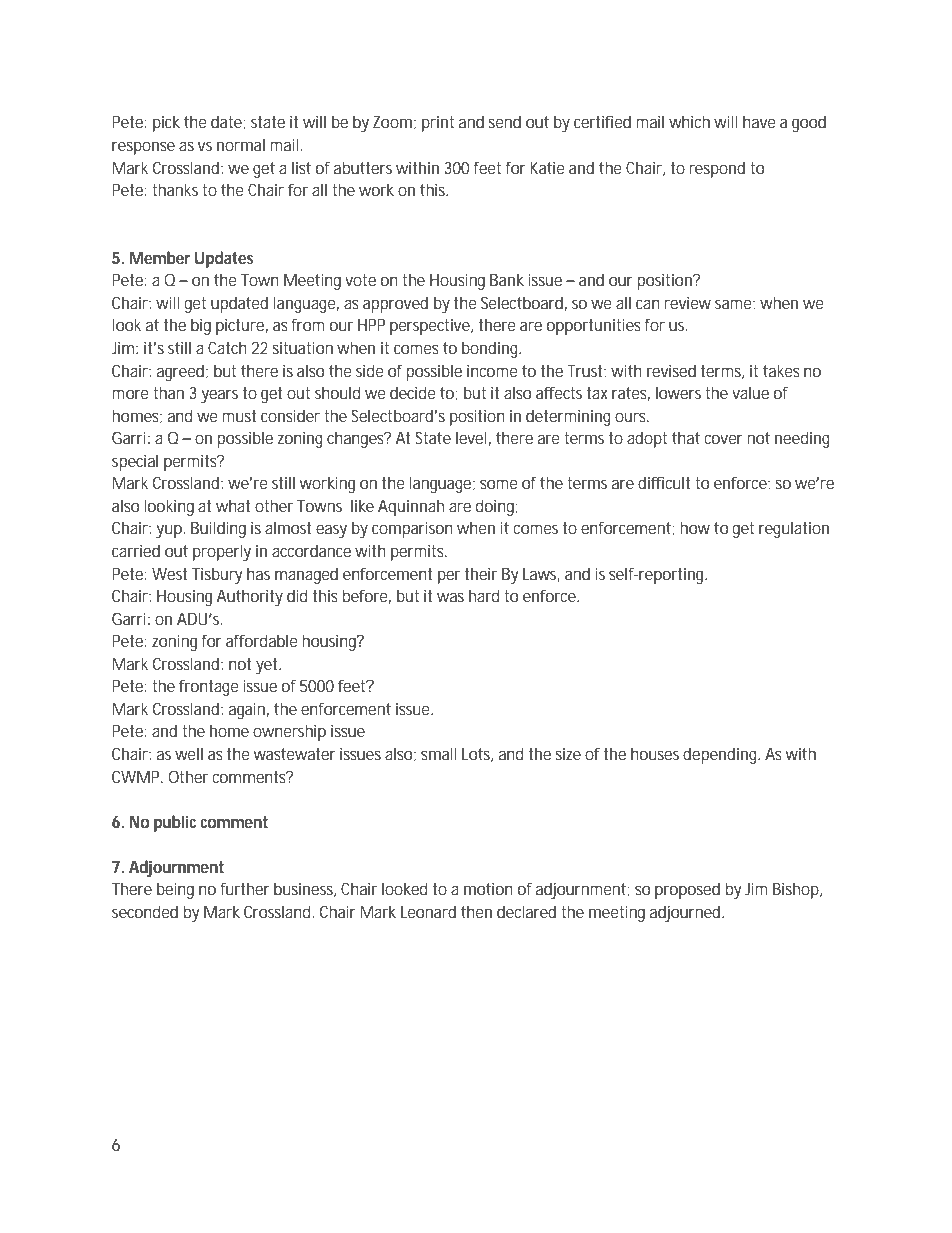 Image resolution: width=952 pixels, height=1233 pixels. What do you see at coordinates (495, 507) in the document?
I see `doing` at bounding box center [495, 507].
